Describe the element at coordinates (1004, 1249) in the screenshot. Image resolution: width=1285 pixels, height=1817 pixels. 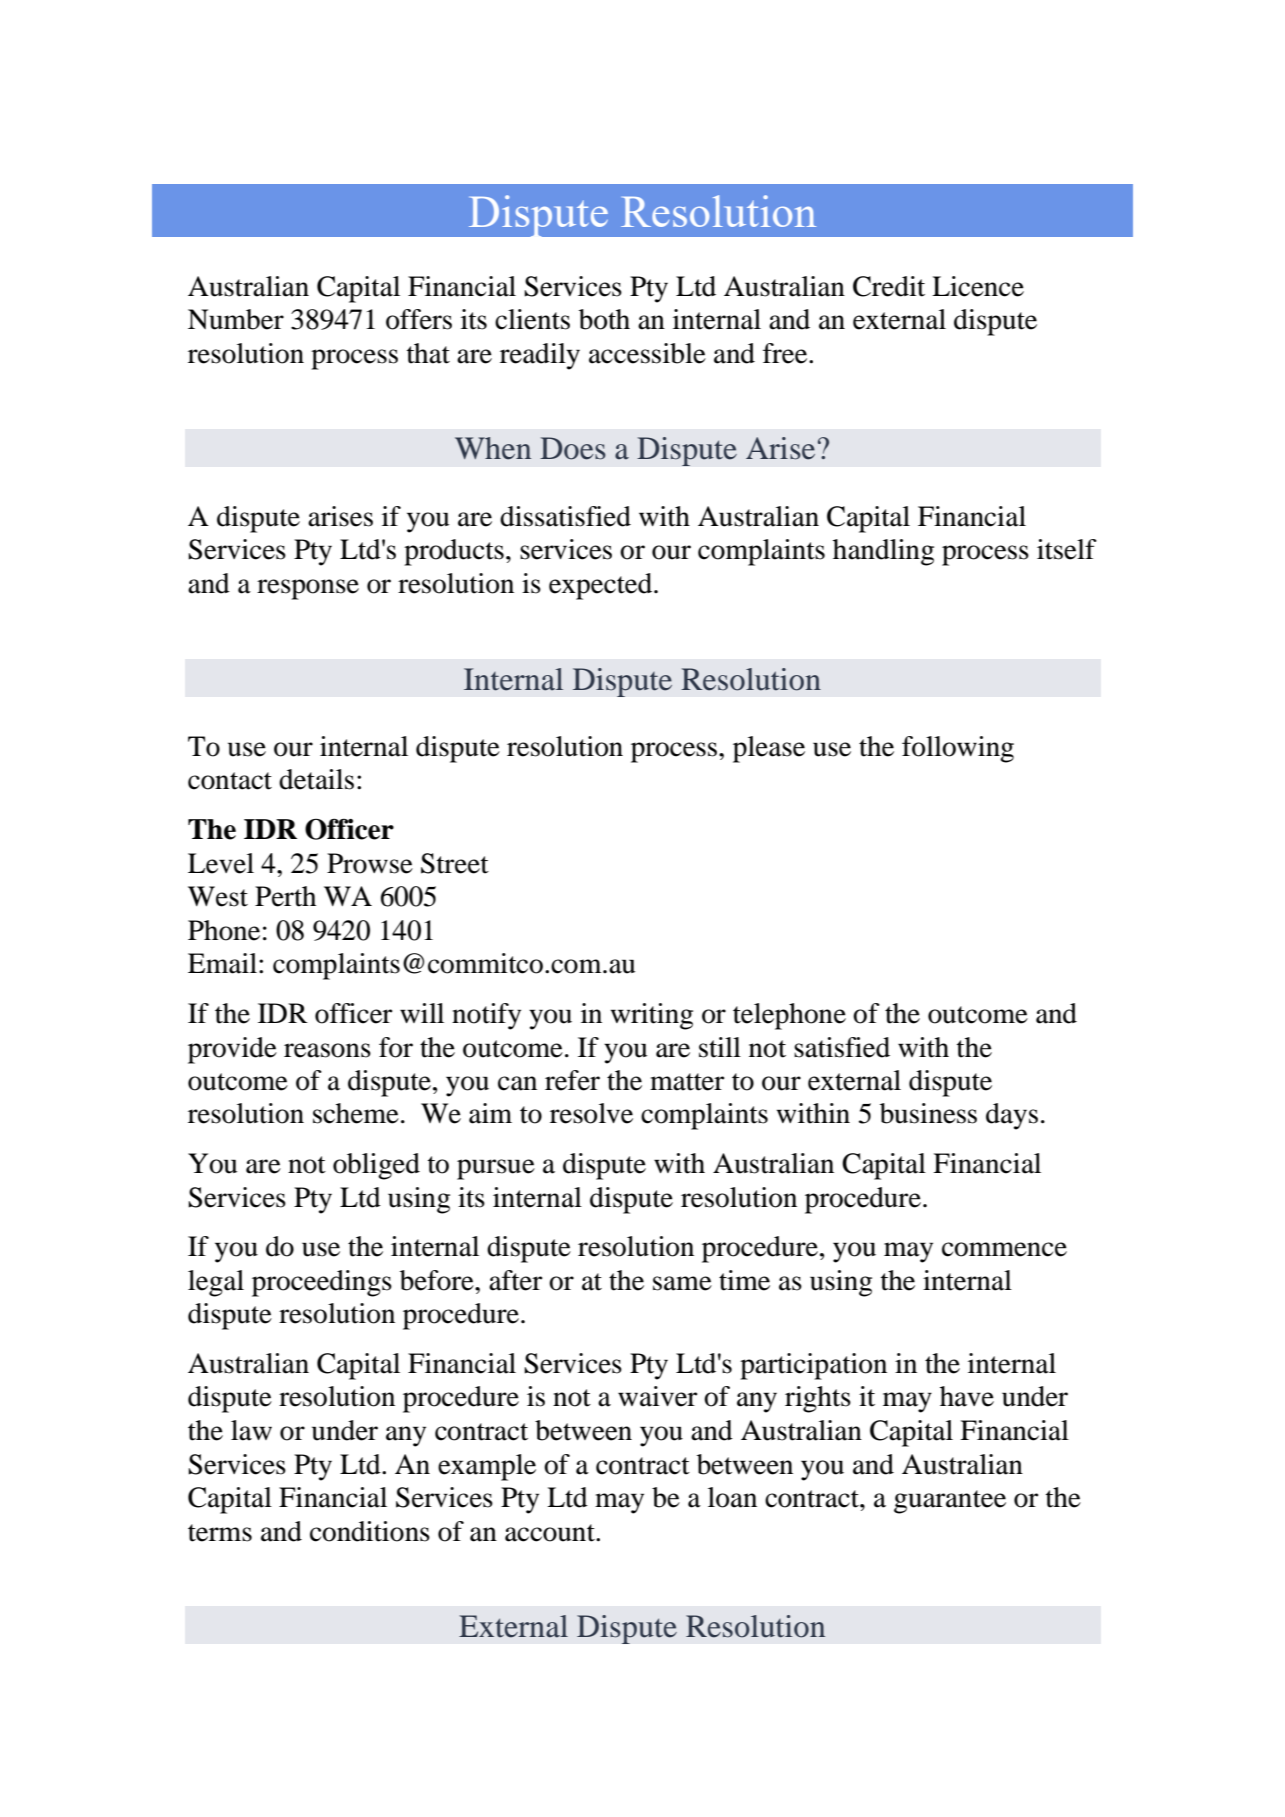
I see `commence` at that location.
